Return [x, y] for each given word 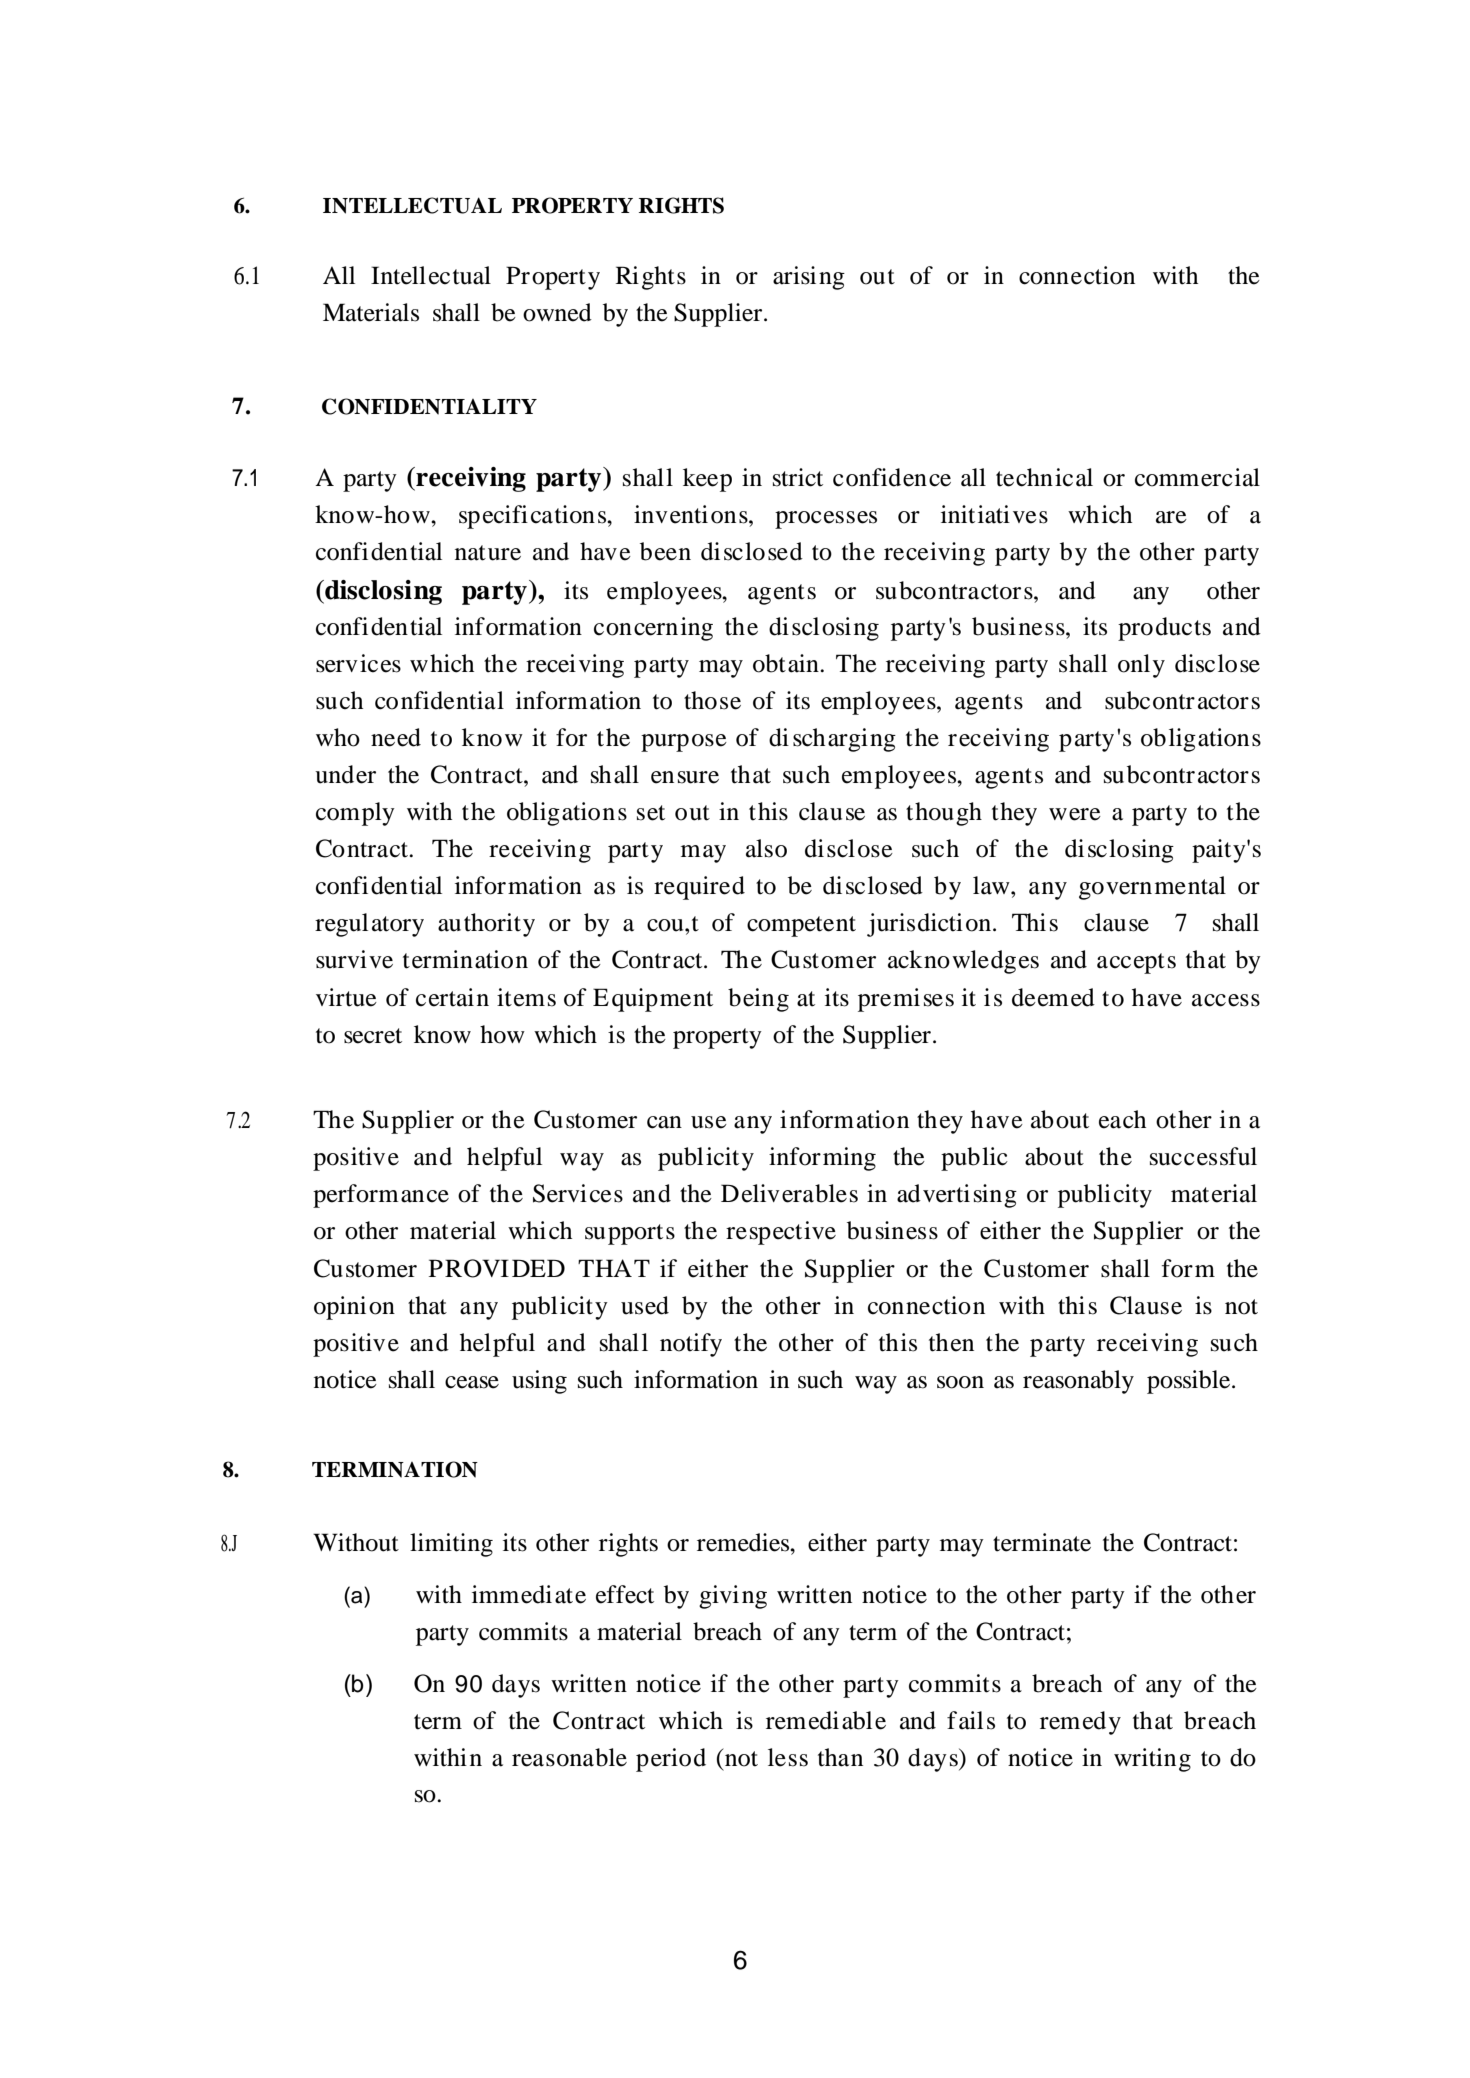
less [788, 1757]
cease [472, 1382]
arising [809, 278]
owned [557, 312]
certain [452, 997]
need [396, 737]
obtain [787, 663]
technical [1044, 477]
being [758, 1000]
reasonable [569, 1757]
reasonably [1078, 1382]
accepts [1136, 963]
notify [691, 1345]
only [1141, 666]
